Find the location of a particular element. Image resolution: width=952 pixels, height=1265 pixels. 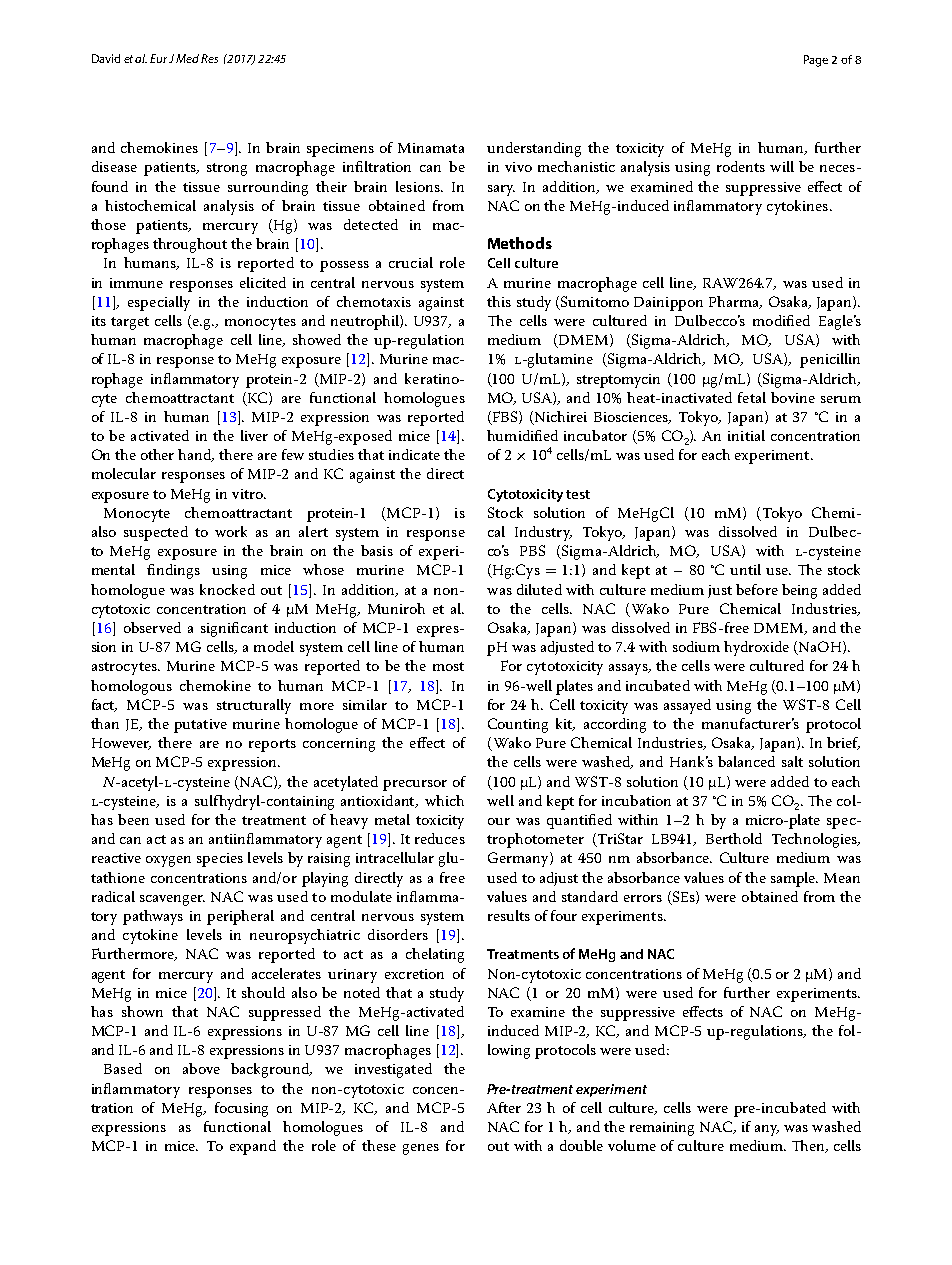

Berthold is located at coordinates (734, 838).
